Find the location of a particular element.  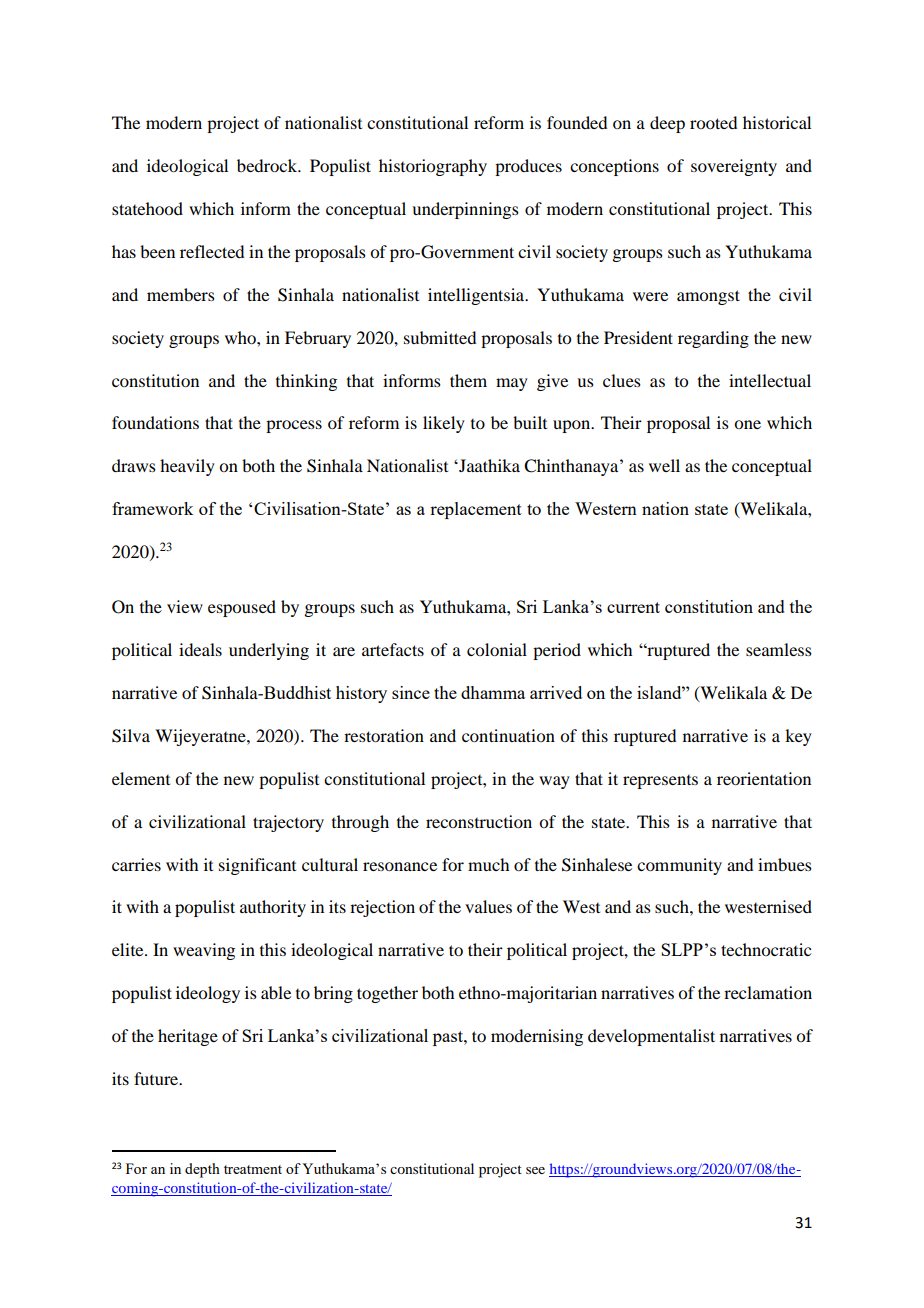

significant is located at coordinates (257, 866).
